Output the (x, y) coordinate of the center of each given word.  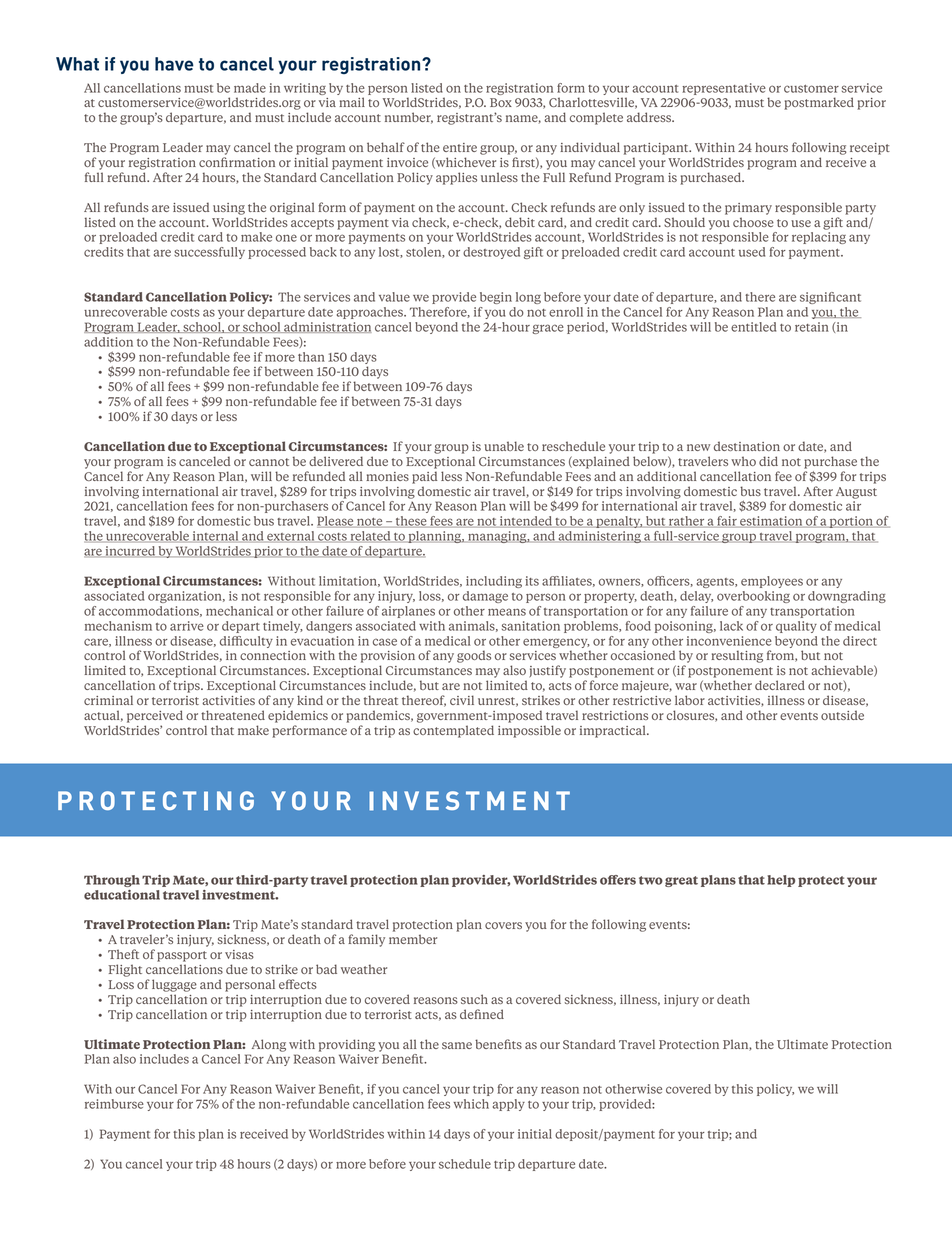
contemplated (453, 731)
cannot (269, 462)
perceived (155, 716)
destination (747, 446)
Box (501, 102)
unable (504, 446)
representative (724, 89)
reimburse (114, 1104)
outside (842, 715)
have (174, 64)
